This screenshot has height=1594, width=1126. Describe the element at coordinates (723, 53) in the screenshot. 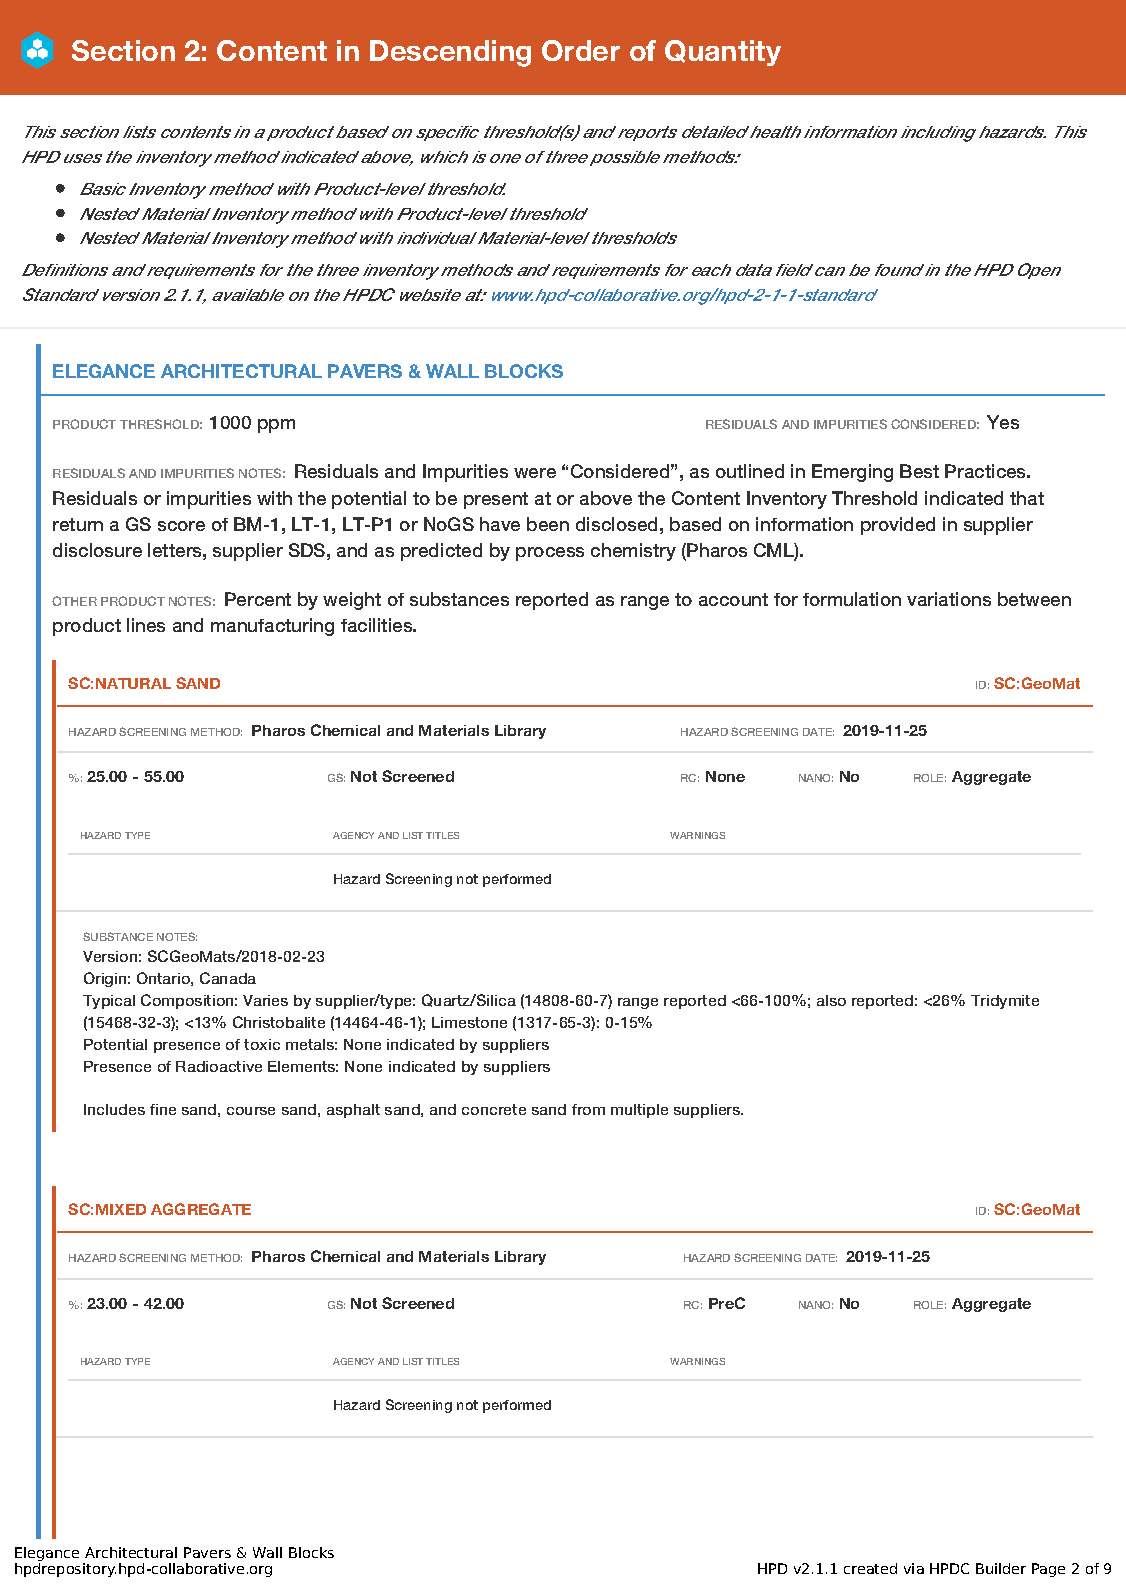

I see `Quantity` at that location.
